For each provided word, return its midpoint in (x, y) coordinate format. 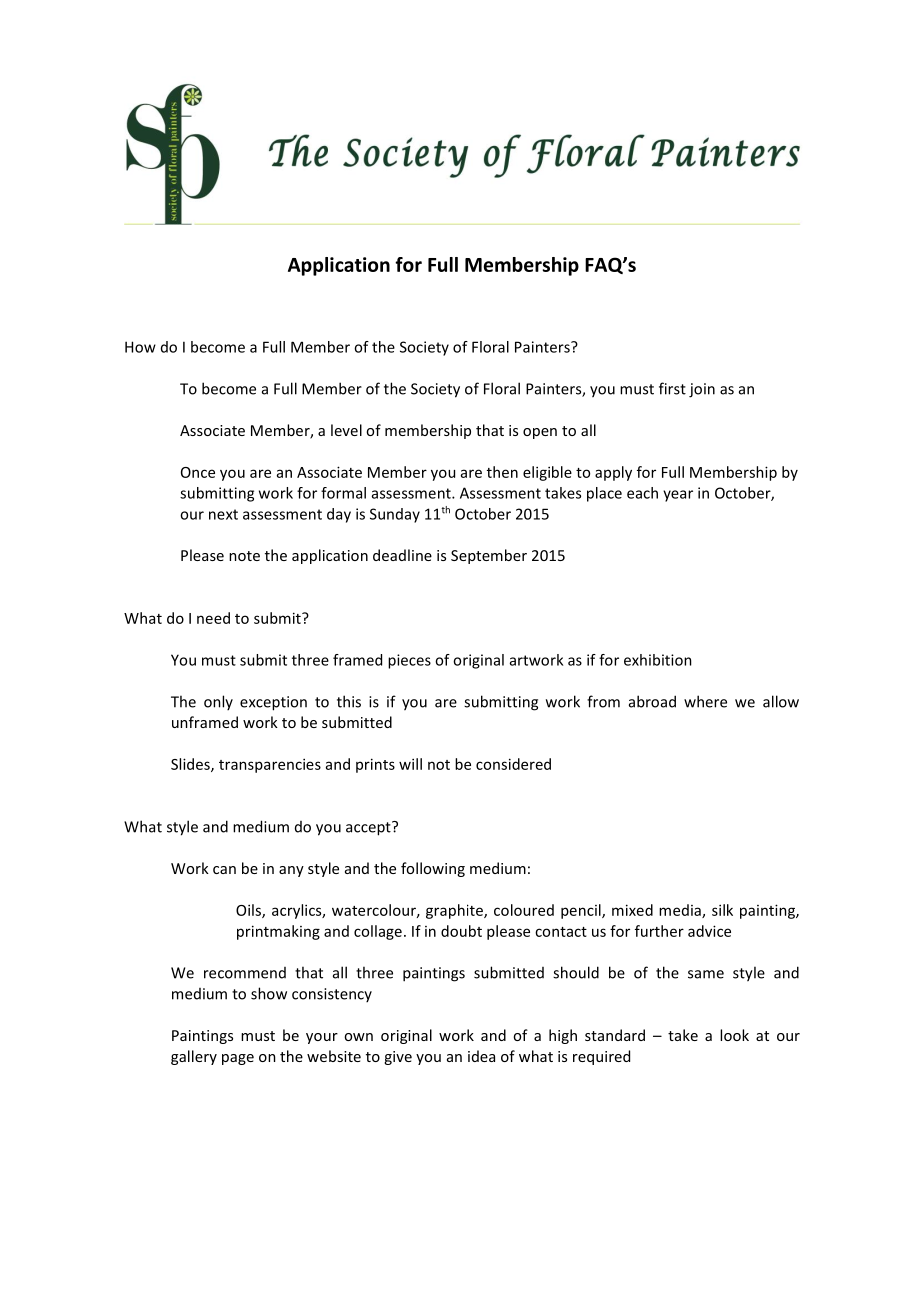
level (346, 430)
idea (481, 1056)
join (702, 390)
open (540, 433)
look (734, 1035)
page (238, 1059)
